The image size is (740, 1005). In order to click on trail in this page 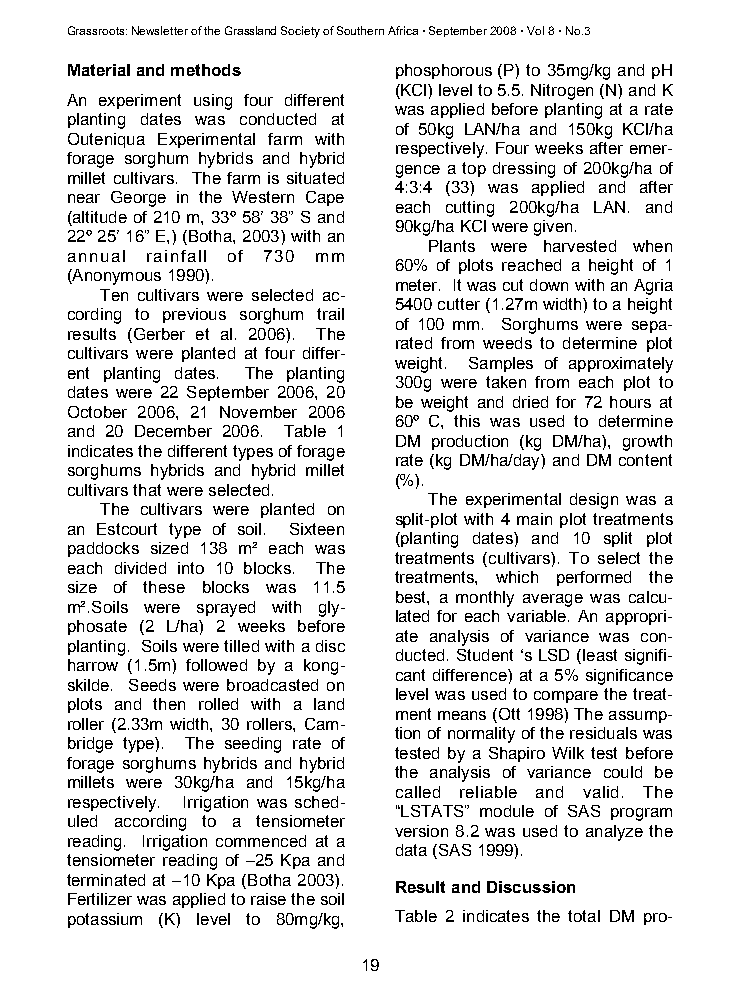, I will do `click(330, 314)`.
